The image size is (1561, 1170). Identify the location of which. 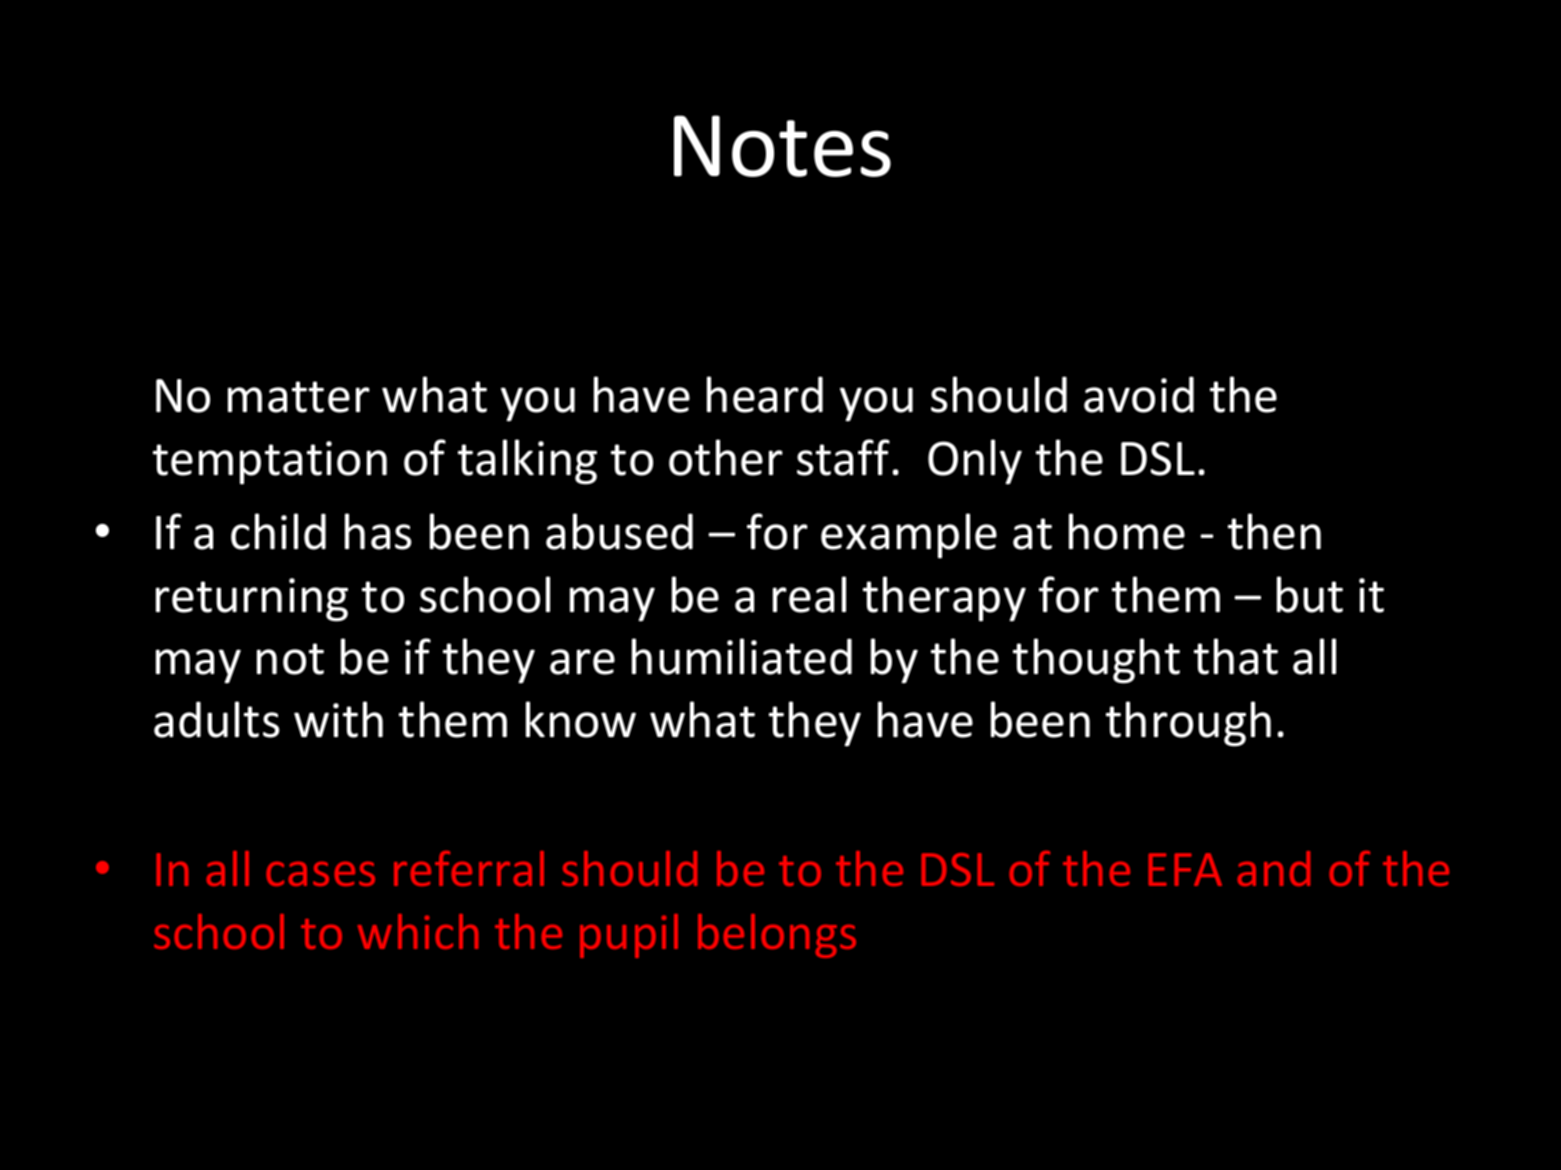
(418, 931).
